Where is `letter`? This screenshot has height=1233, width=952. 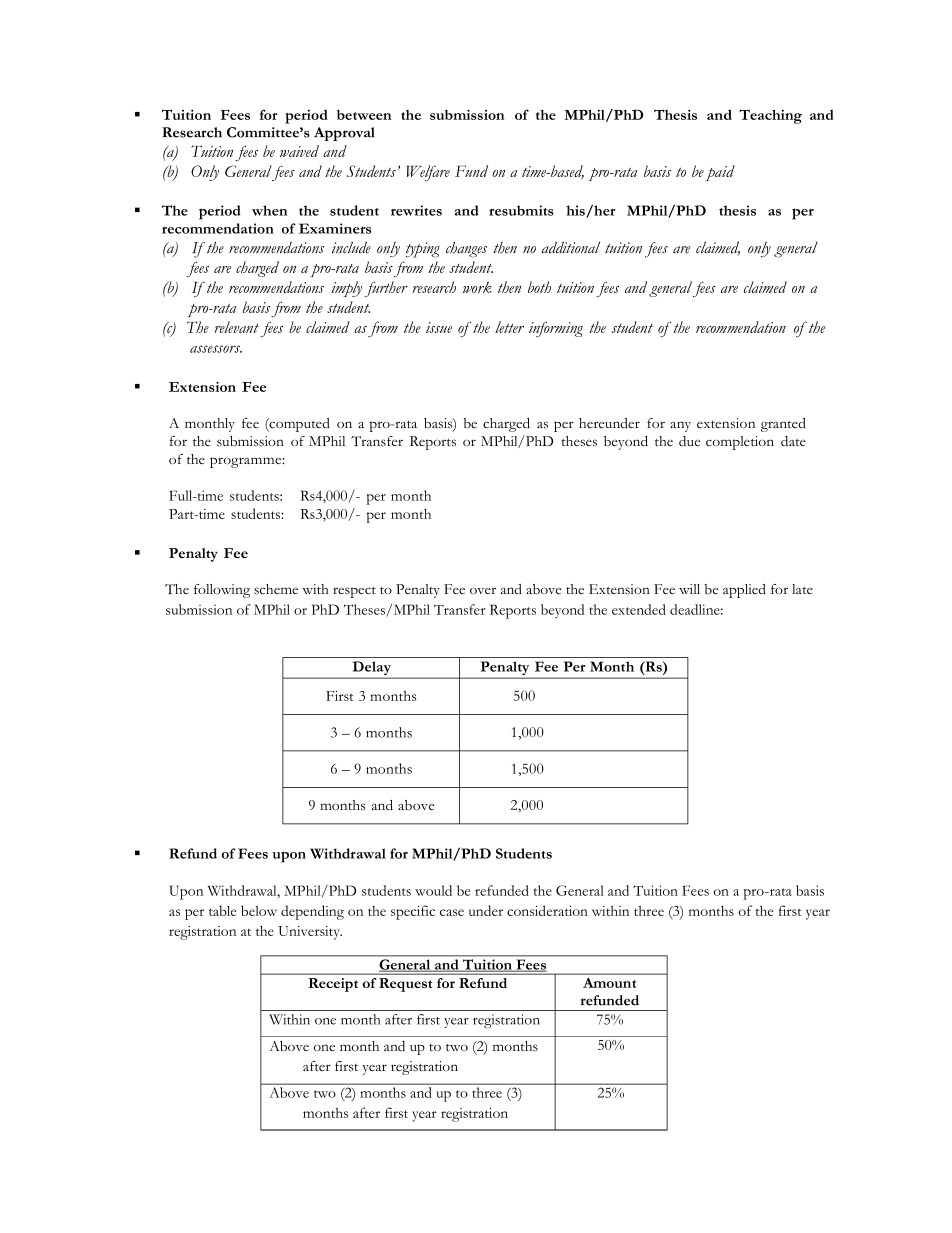
letter is located at coordinates (509, 327).
